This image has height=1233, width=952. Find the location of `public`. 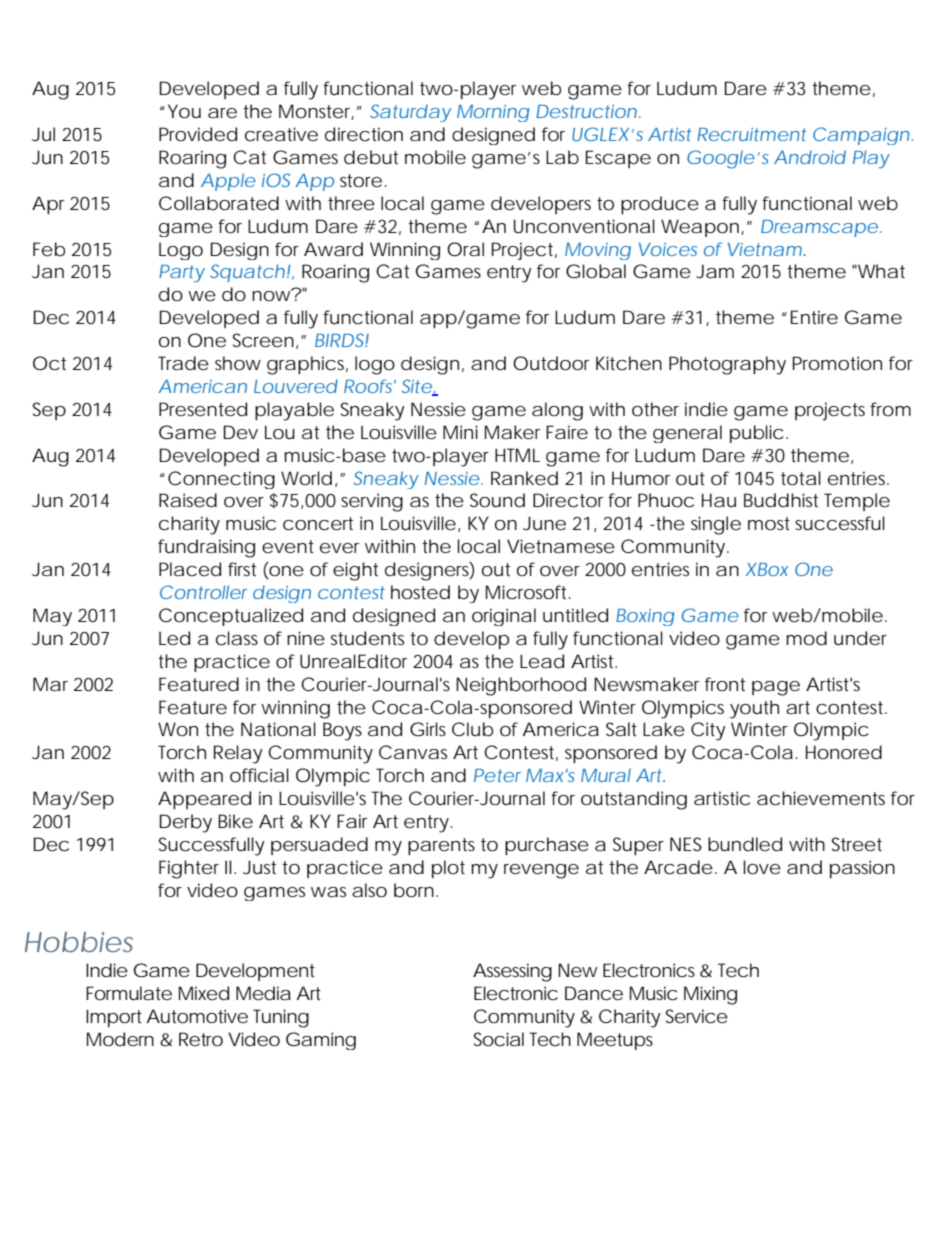

public is located at coordinates (756, 434).
